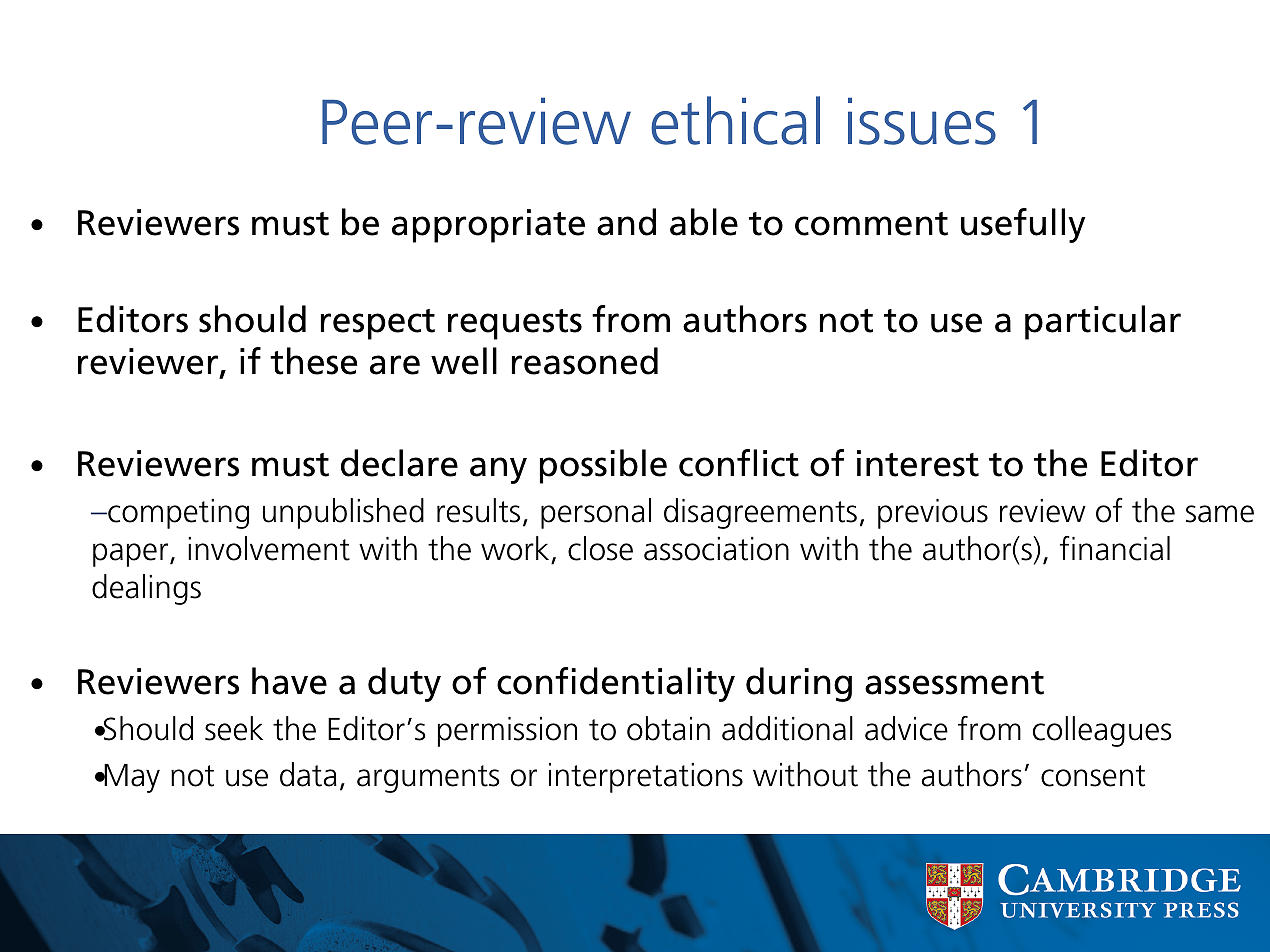 This screenshot has width=1270, height=952. Describe the element at coordinates (739, 463) in the screenshot. I see `conflict` at that location.
